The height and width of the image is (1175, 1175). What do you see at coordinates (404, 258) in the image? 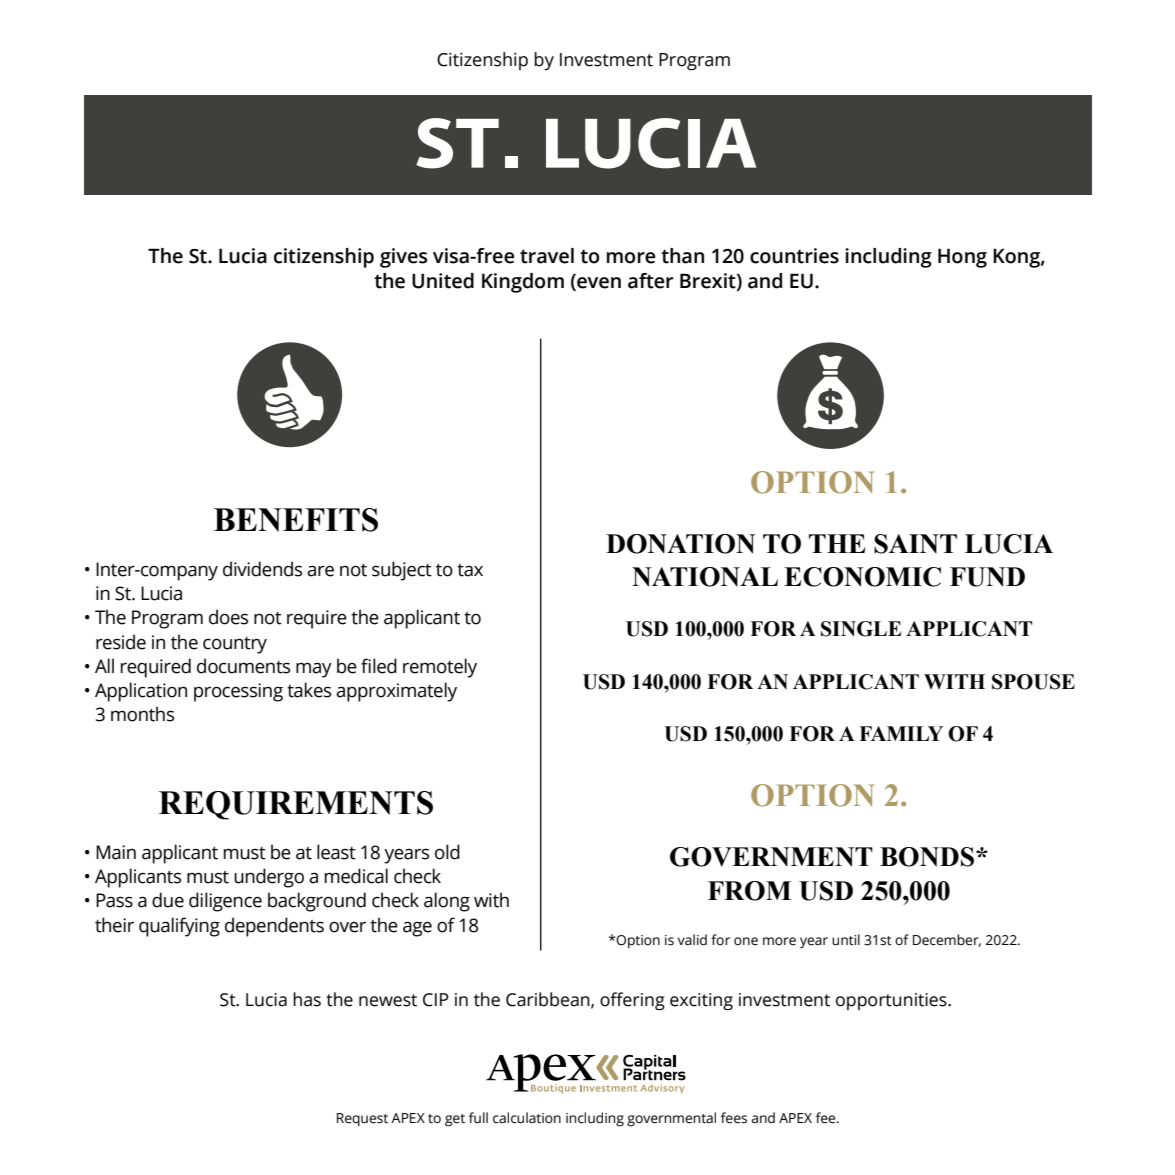
I see `gives` at bounding box center [404, 258].
